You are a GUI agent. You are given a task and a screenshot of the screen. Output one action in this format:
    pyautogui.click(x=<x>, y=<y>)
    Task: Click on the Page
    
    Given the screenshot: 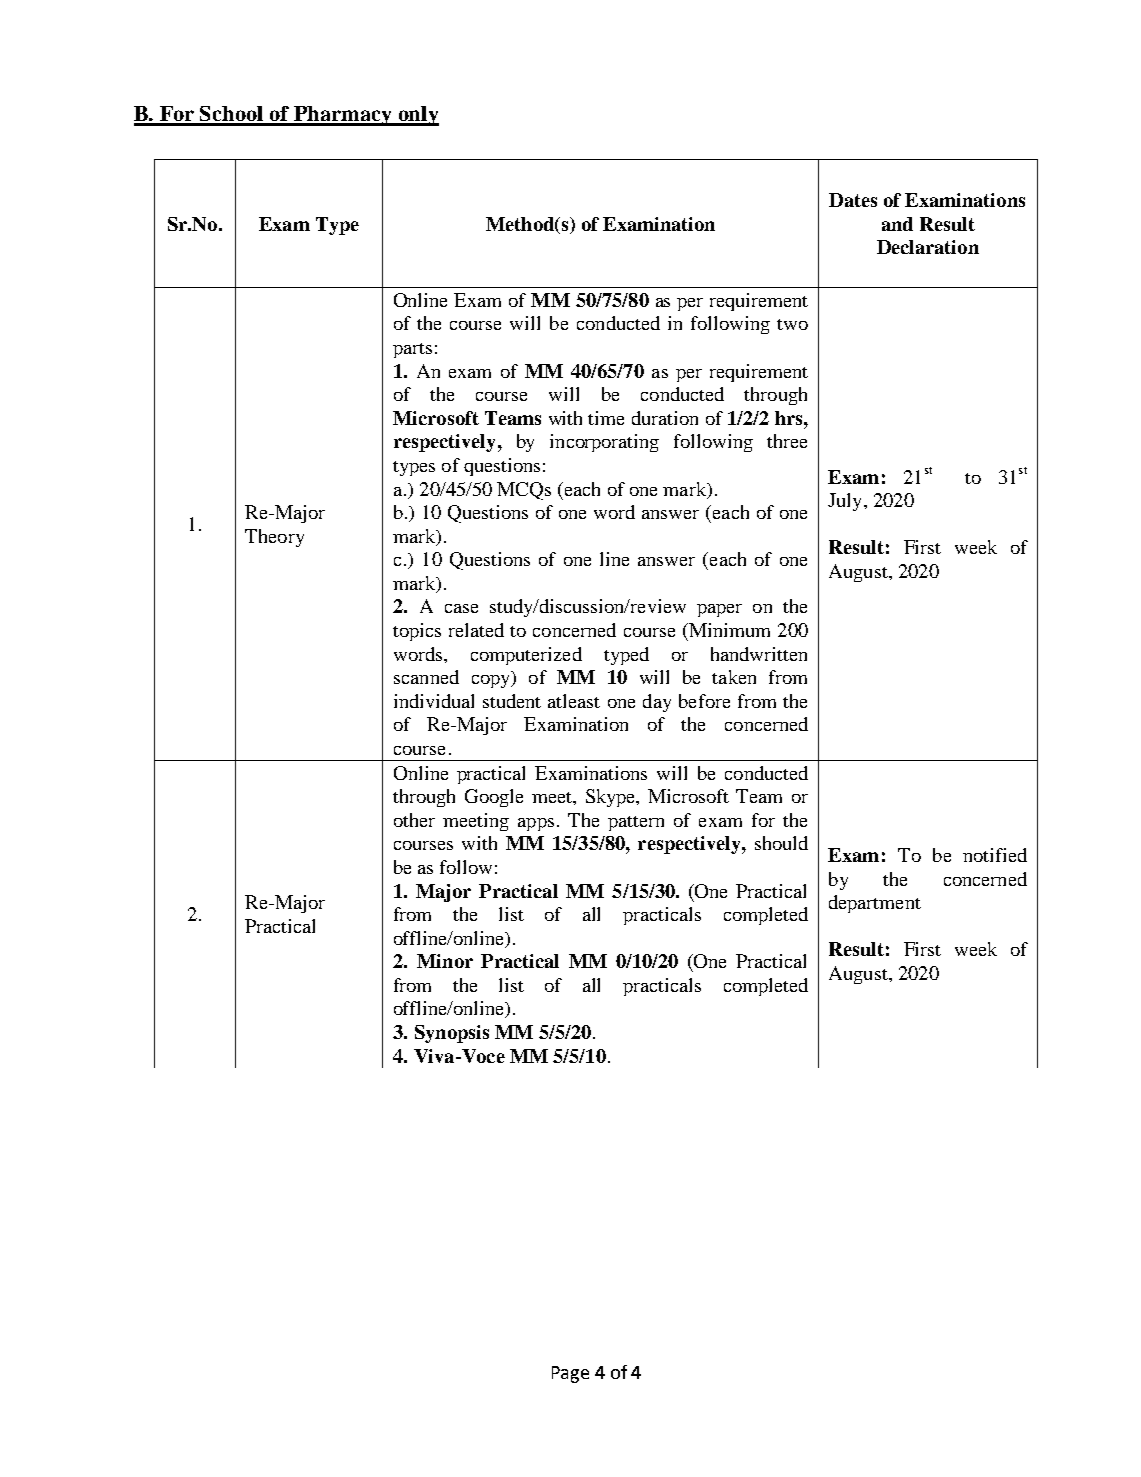 What is the action you would take?
    pyautogui.click(x=570, y=1374)
